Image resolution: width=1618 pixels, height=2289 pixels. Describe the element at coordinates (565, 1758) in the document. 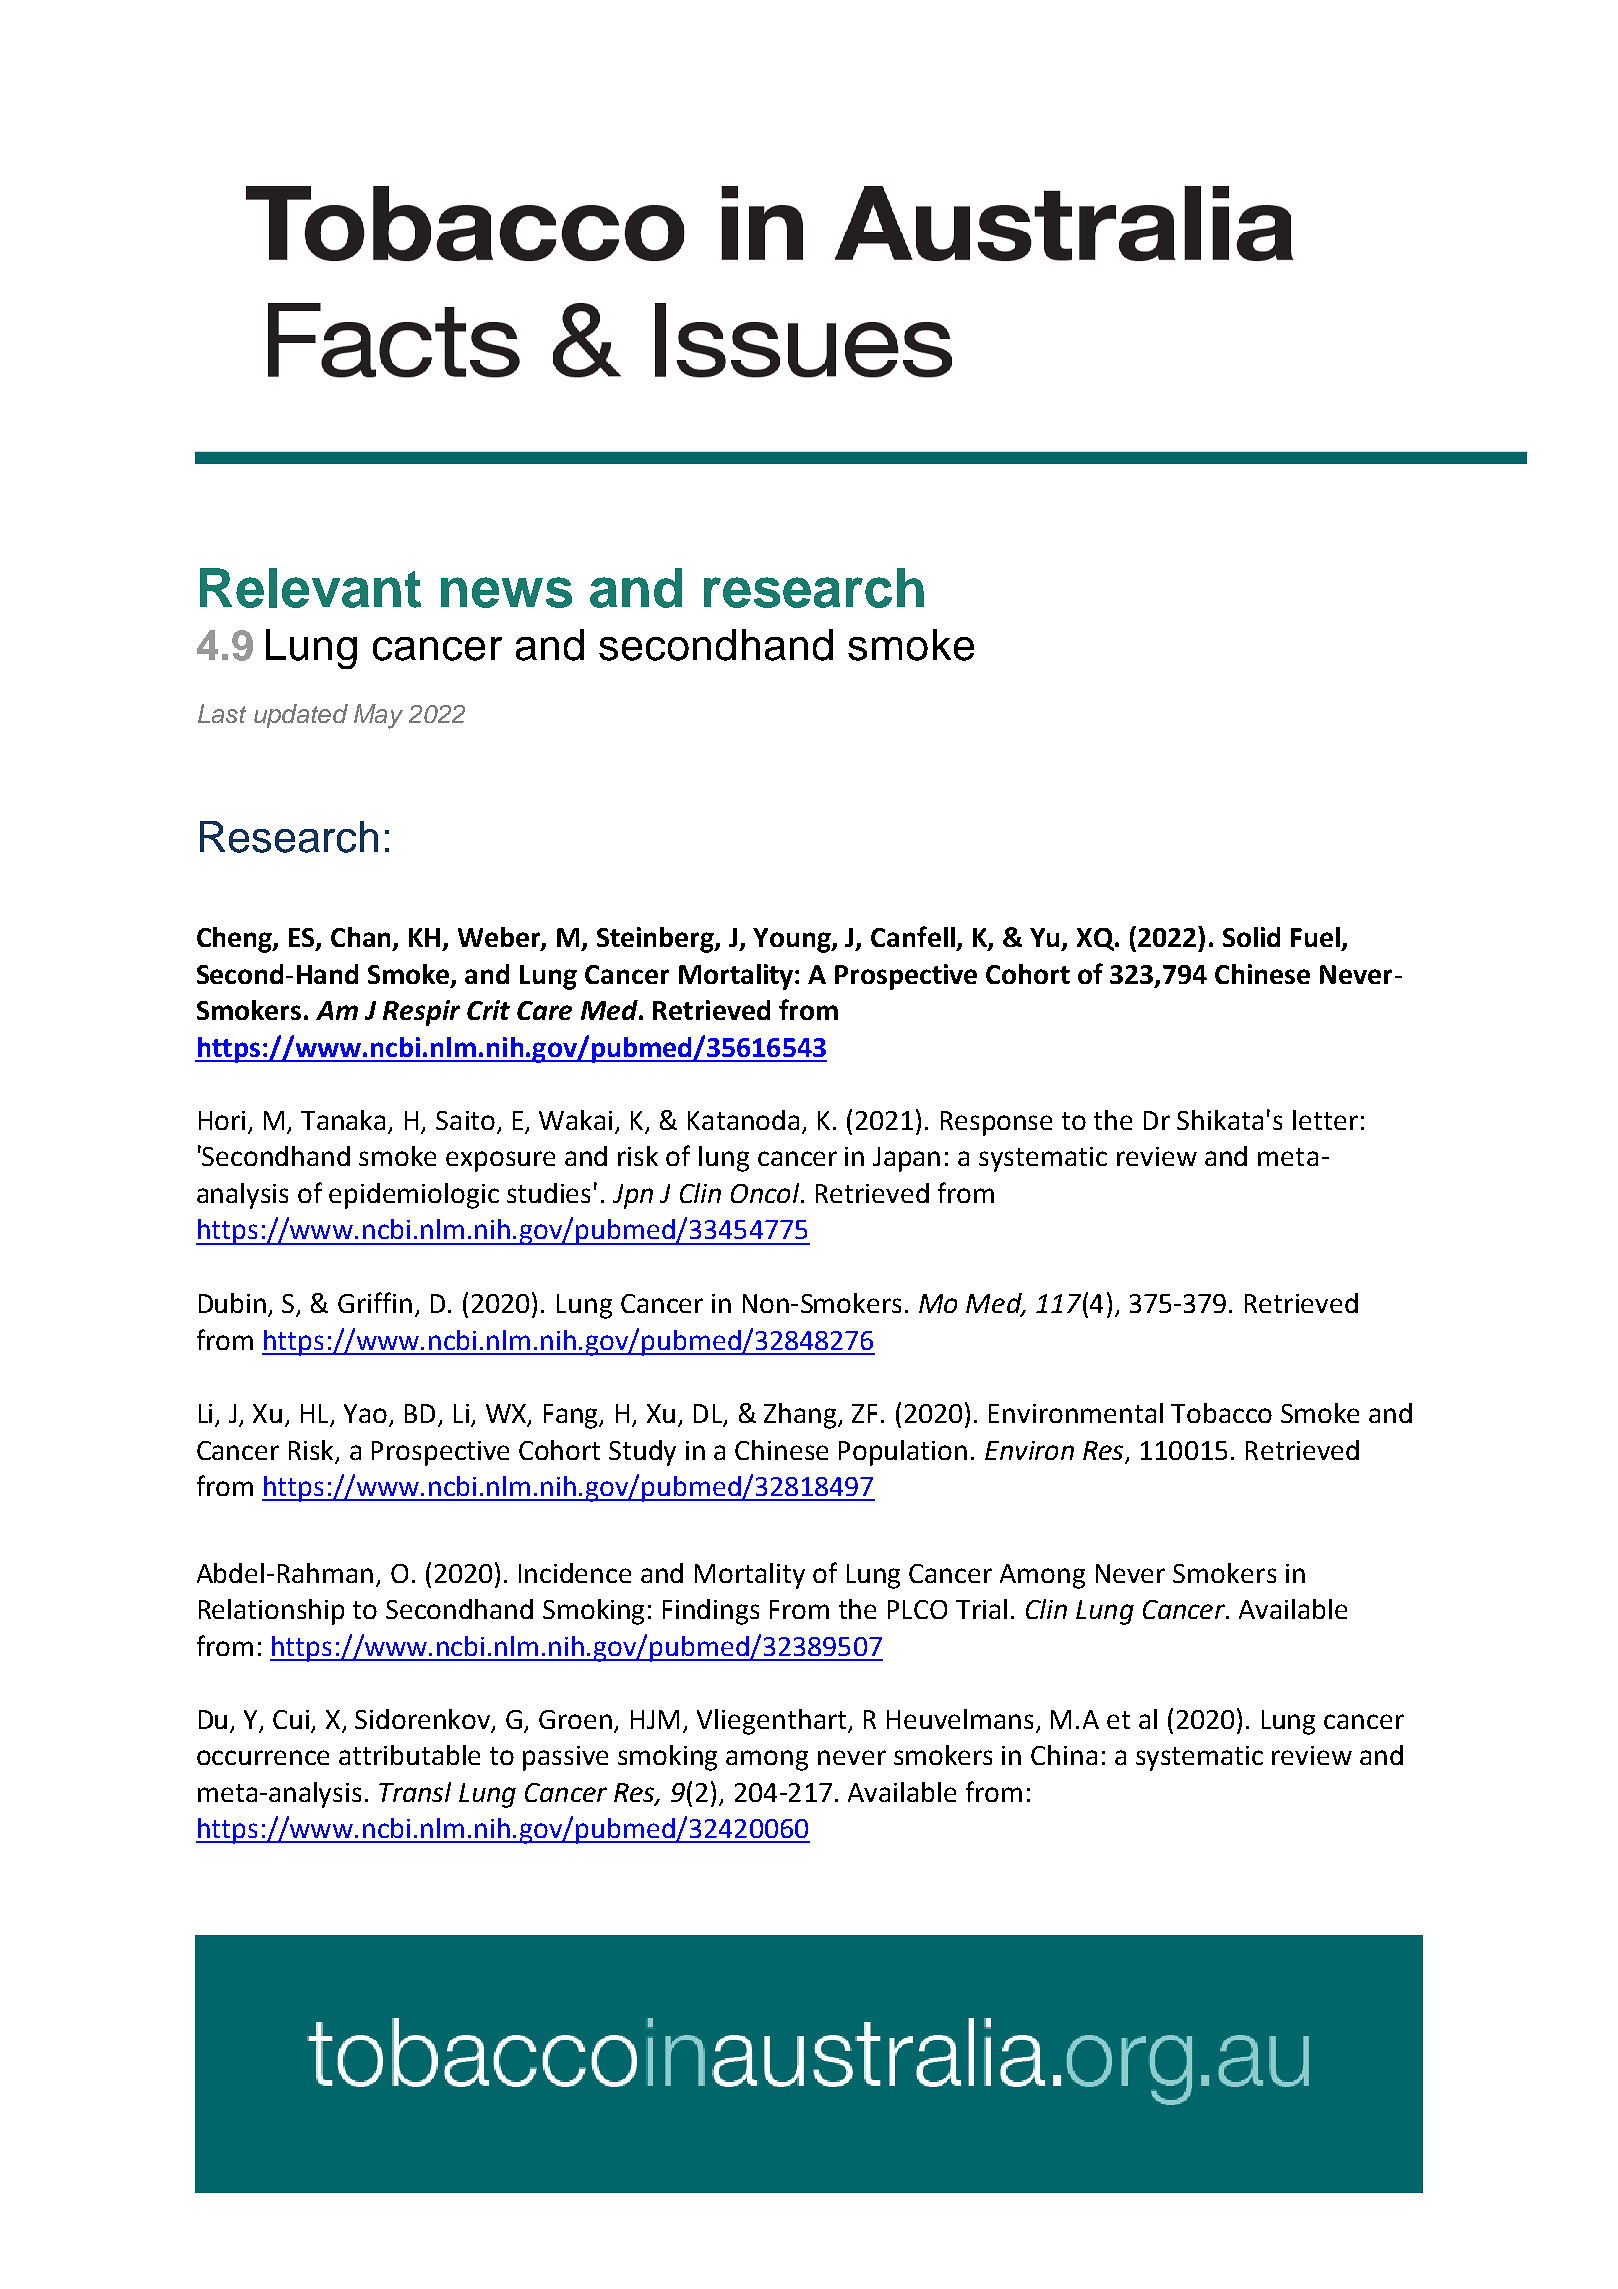

I see `passive` at that location.
